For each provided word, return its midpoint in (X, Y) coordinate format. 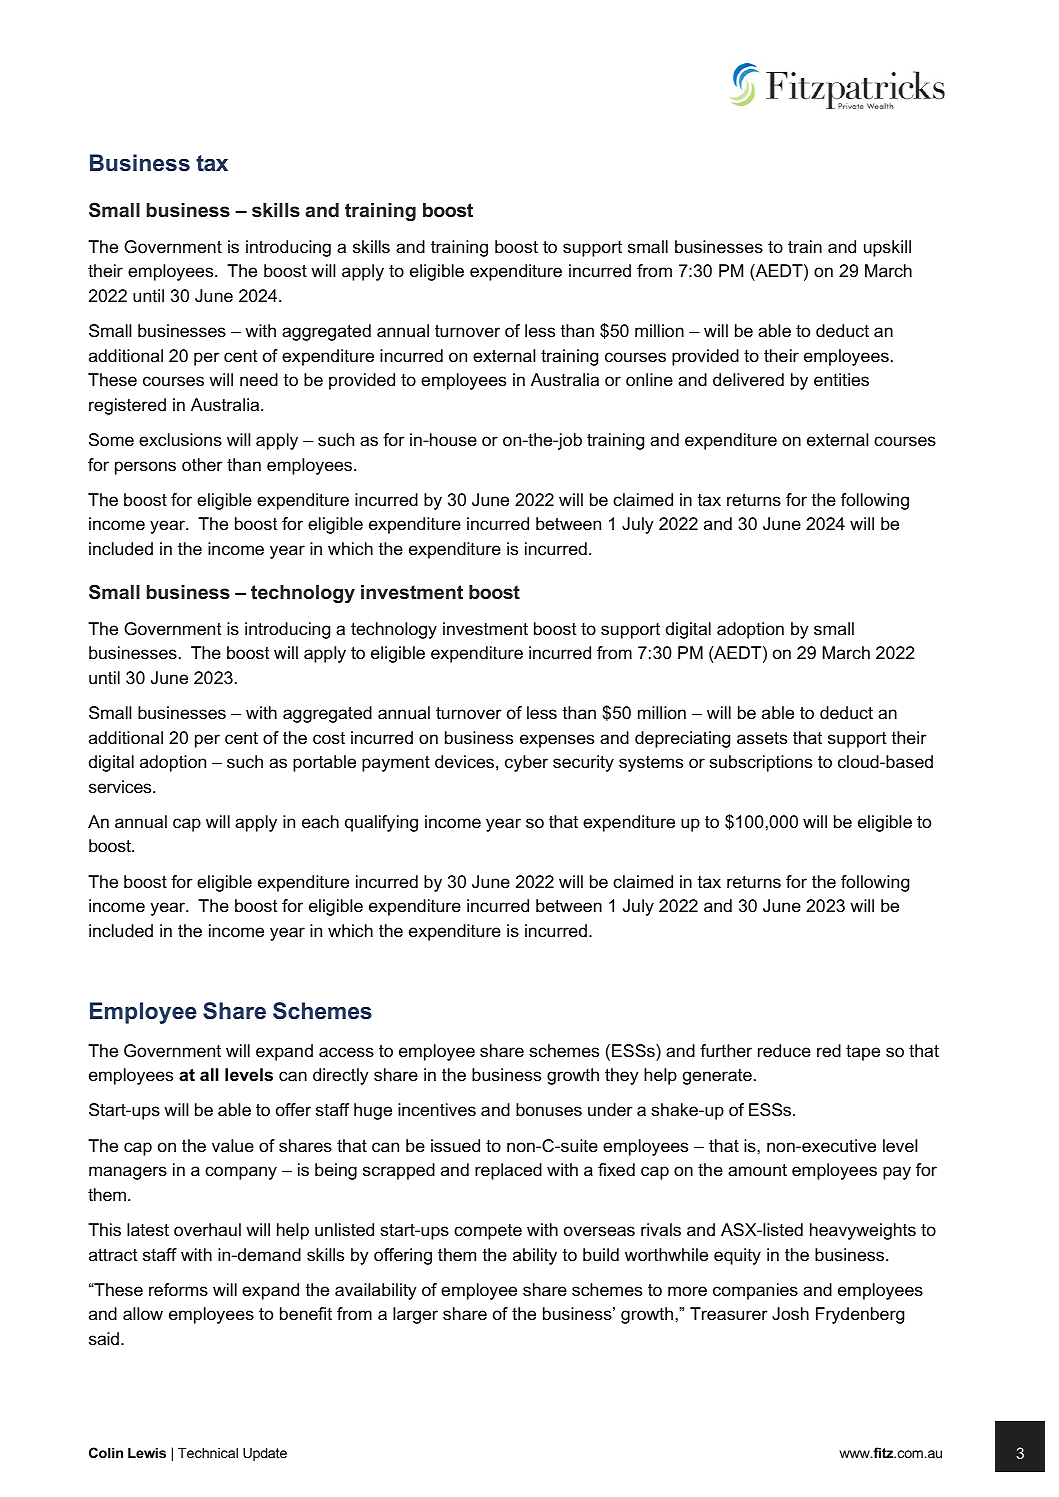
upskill (887, 248)
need (259, 379)
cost (329, 738)
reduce (784, 1050)
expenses (557, 741)
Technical (208, 1452)
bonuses (549, 1109)
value (233, 1146)
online (649, 380)
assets (762, 738)
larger (415, 1315)
